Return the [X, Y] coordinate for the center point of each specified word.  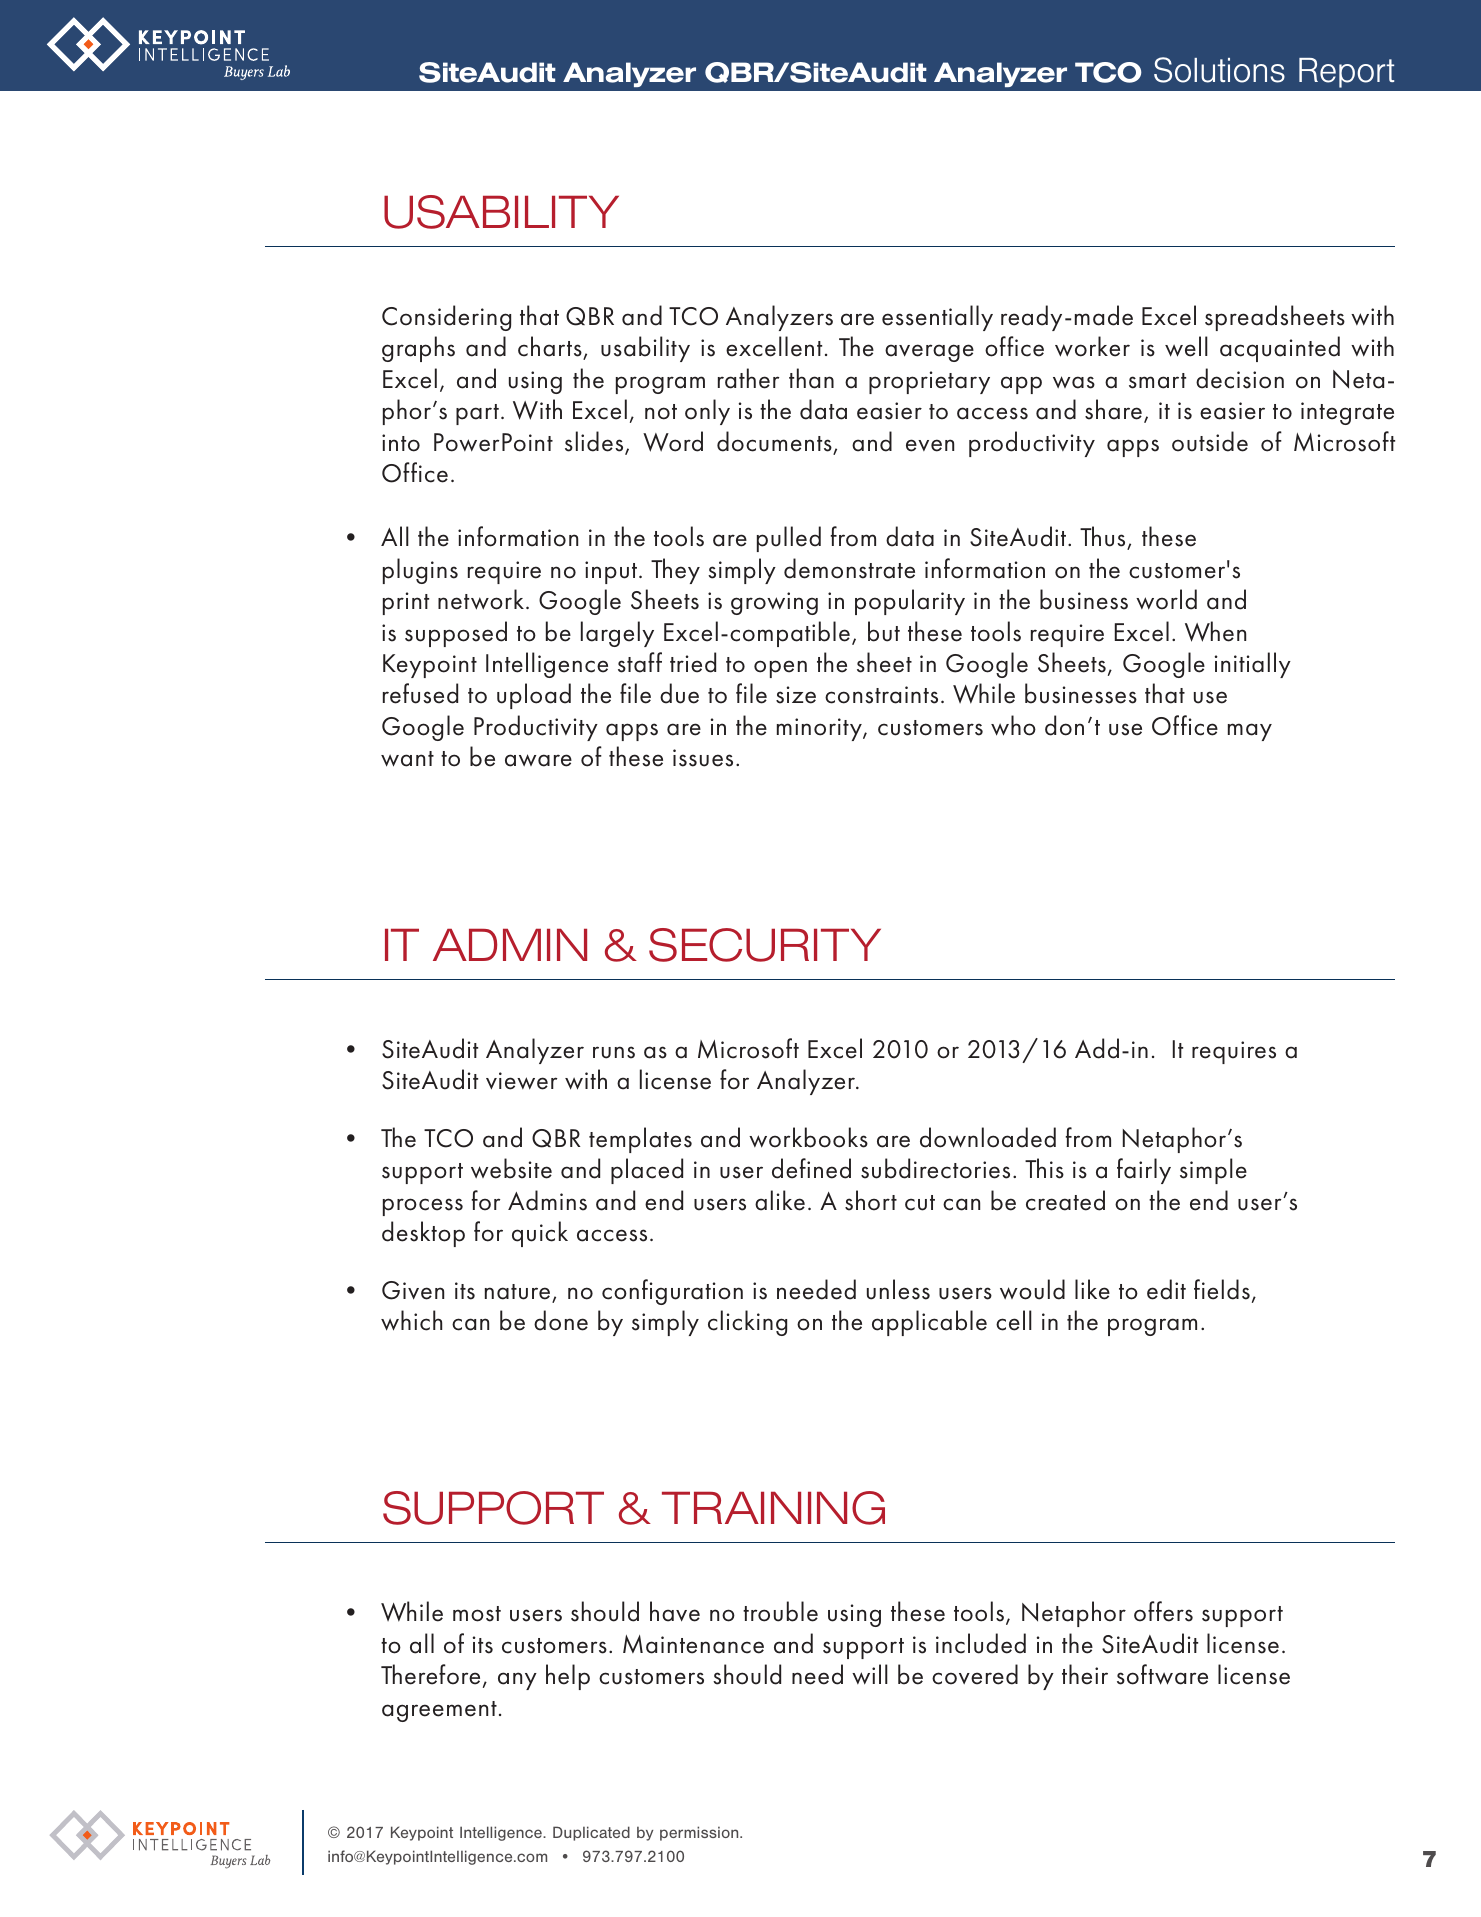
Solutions [1219, 70]
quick [540, 1234]
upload [534, 696]
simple [1213, 1171]
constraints [881, 695]
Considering [446, 318]
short [871, 1200]
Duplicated [591, 1833]
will [870, 1674]
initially [1253, 665]
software [1162, 1674]
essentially [937, 318]
